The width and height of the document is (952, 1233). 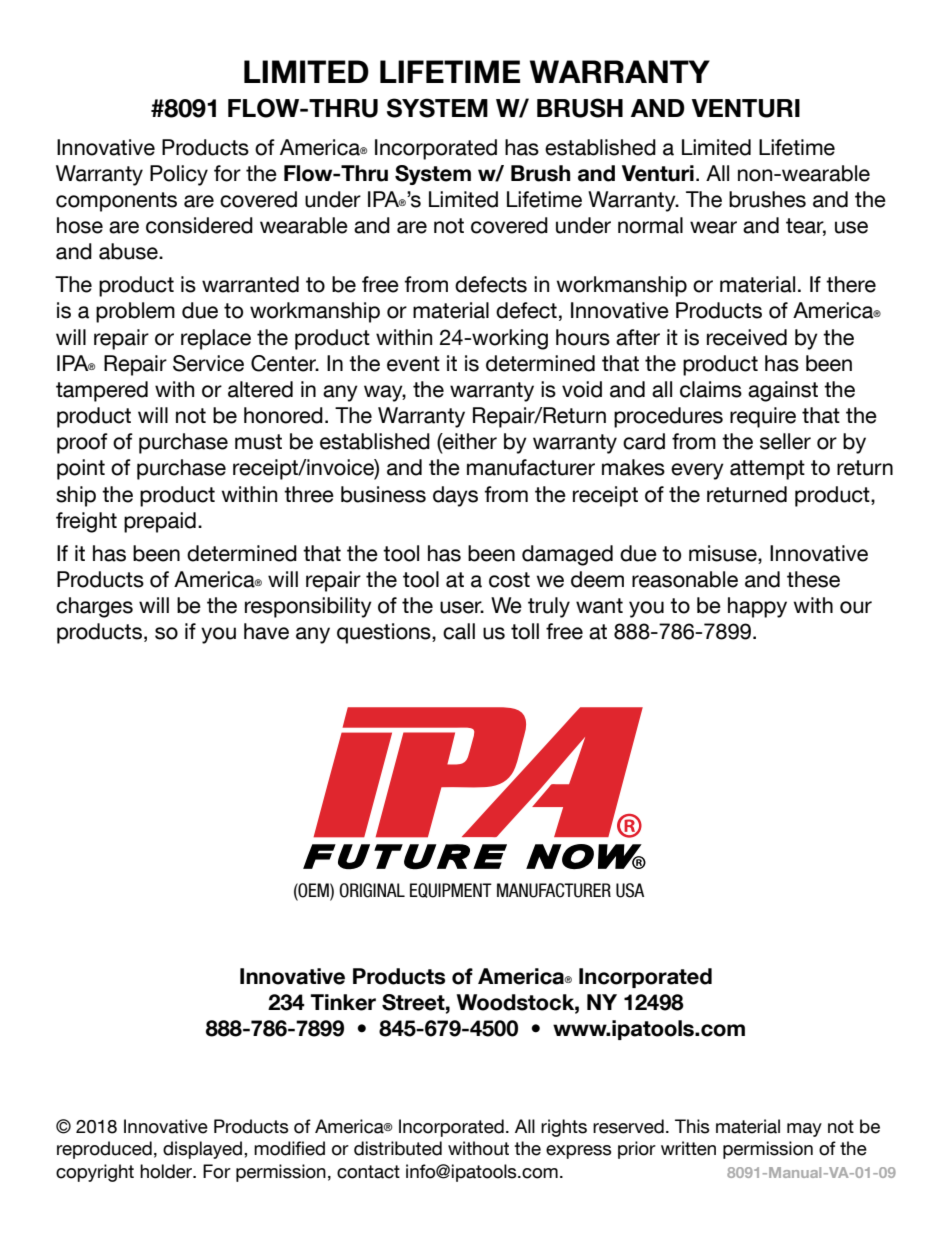 I want to click on there, so click(x=851, y=284).
